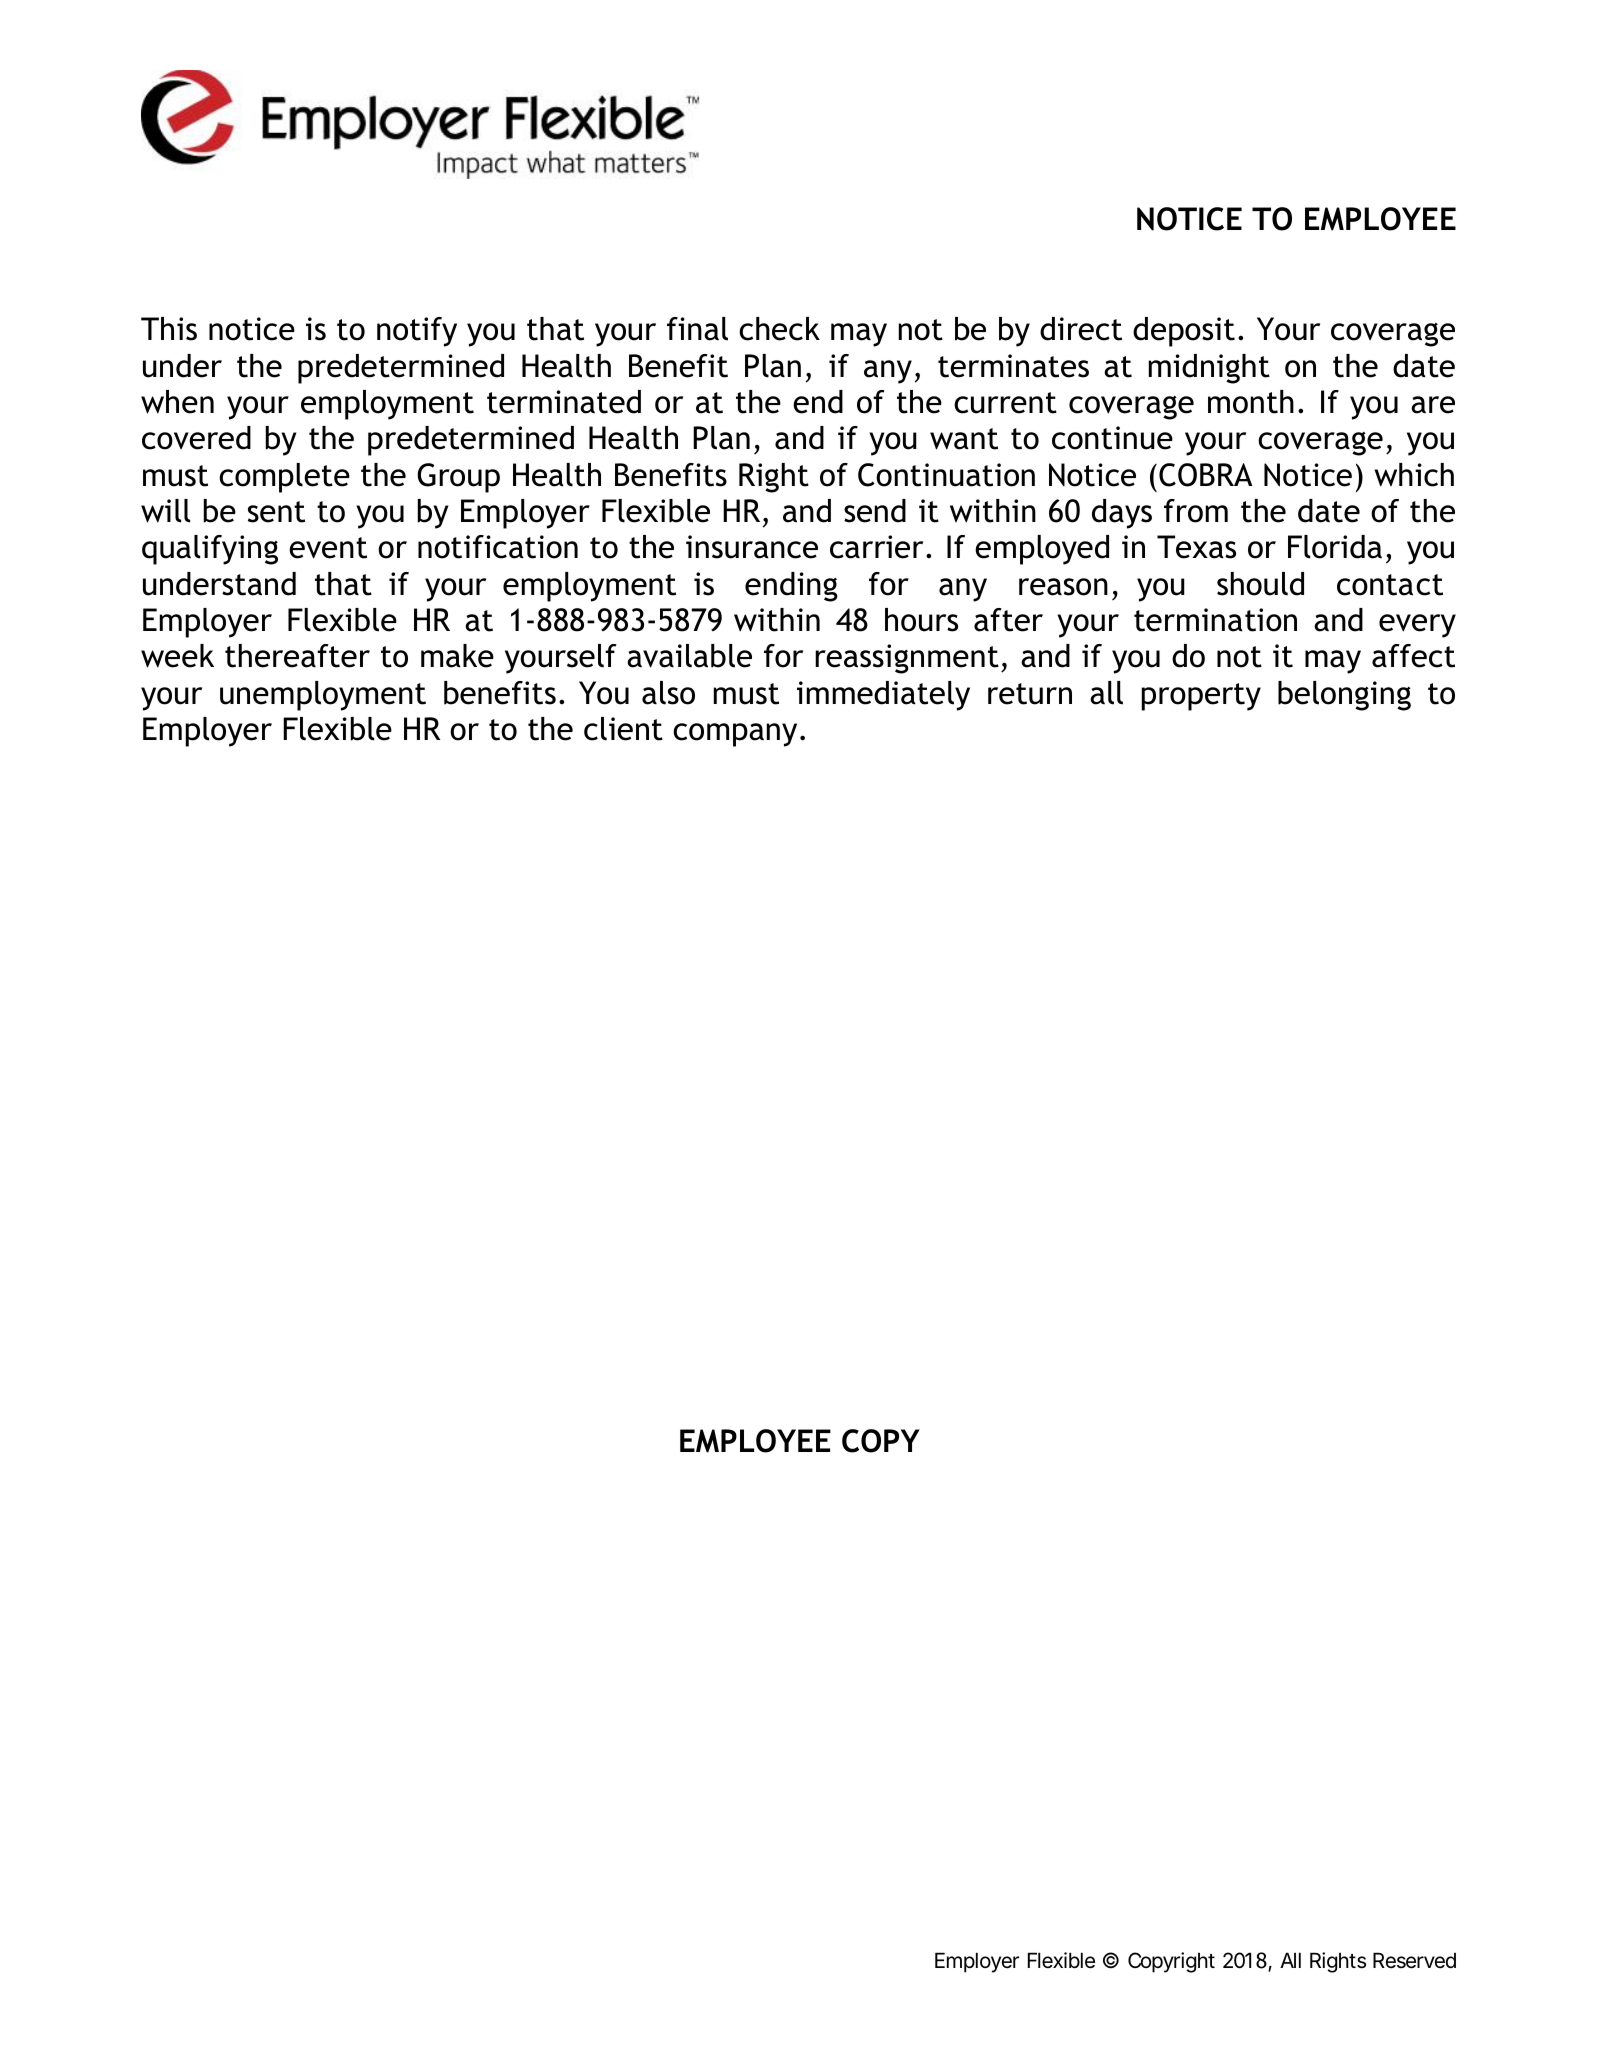 The image size is (1598, 2068). What do you see at coordinates (623, 729) in the page?
I see `client` at bounding box center [623, 729].
